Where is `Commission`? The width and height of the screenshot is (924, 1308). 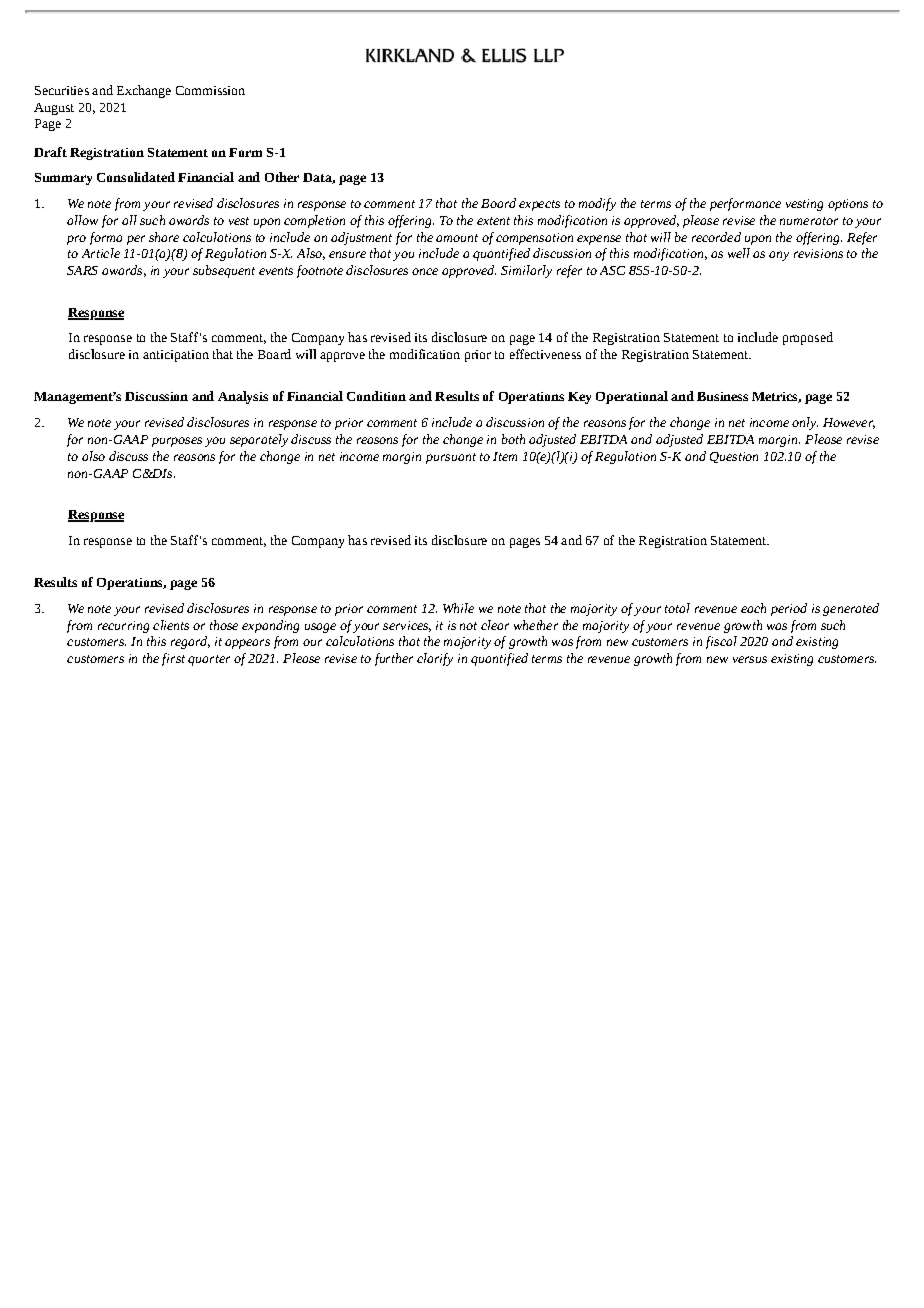
Commission is located at coordinates (210, 90).
